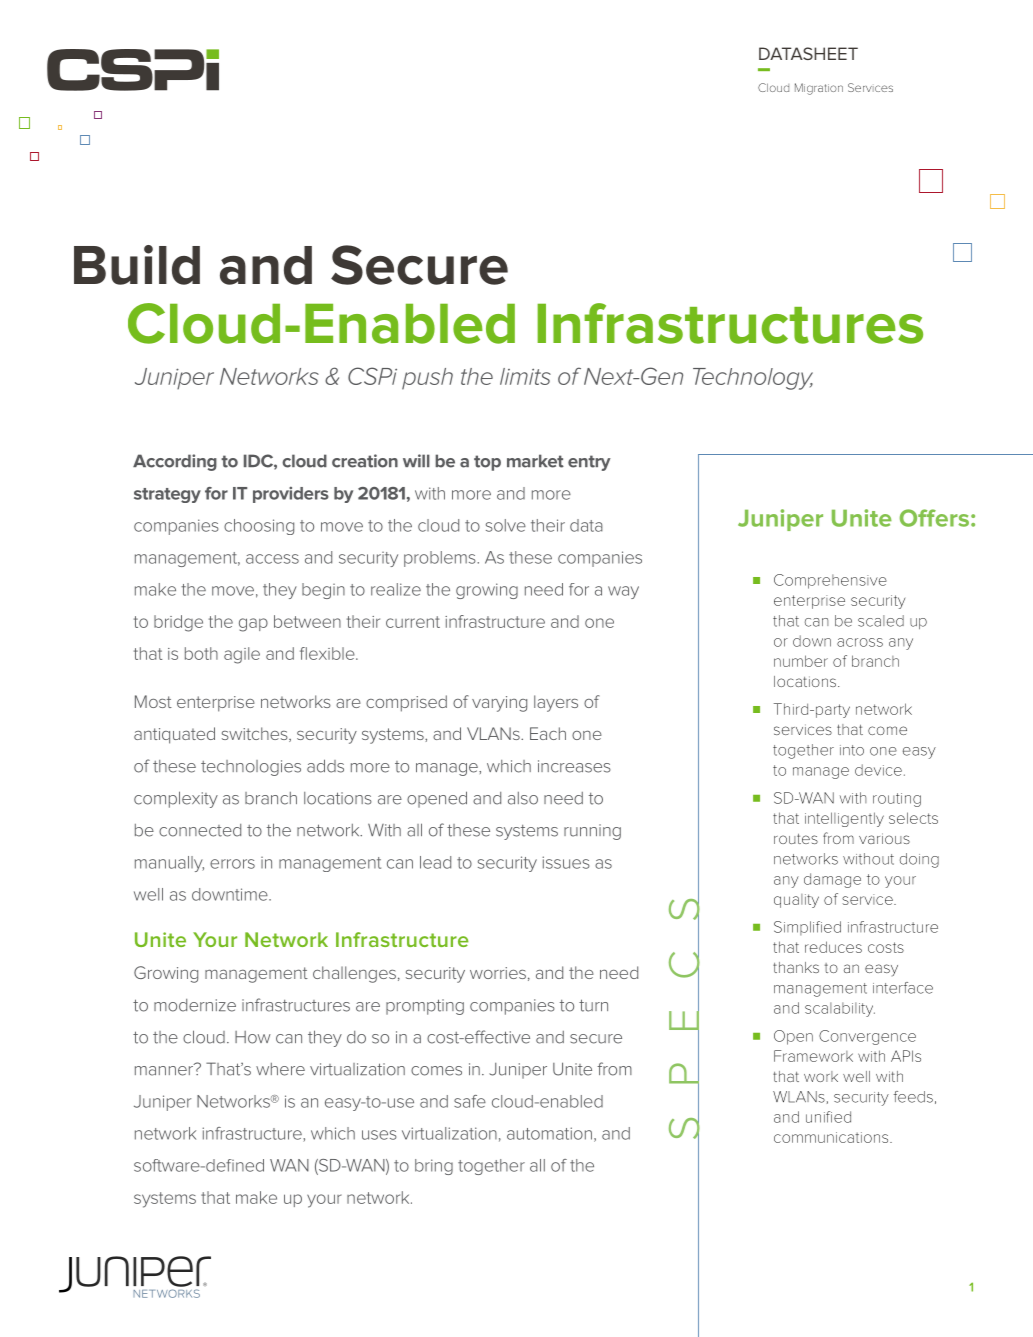  I want to click on automation, so click(549, 1133).
